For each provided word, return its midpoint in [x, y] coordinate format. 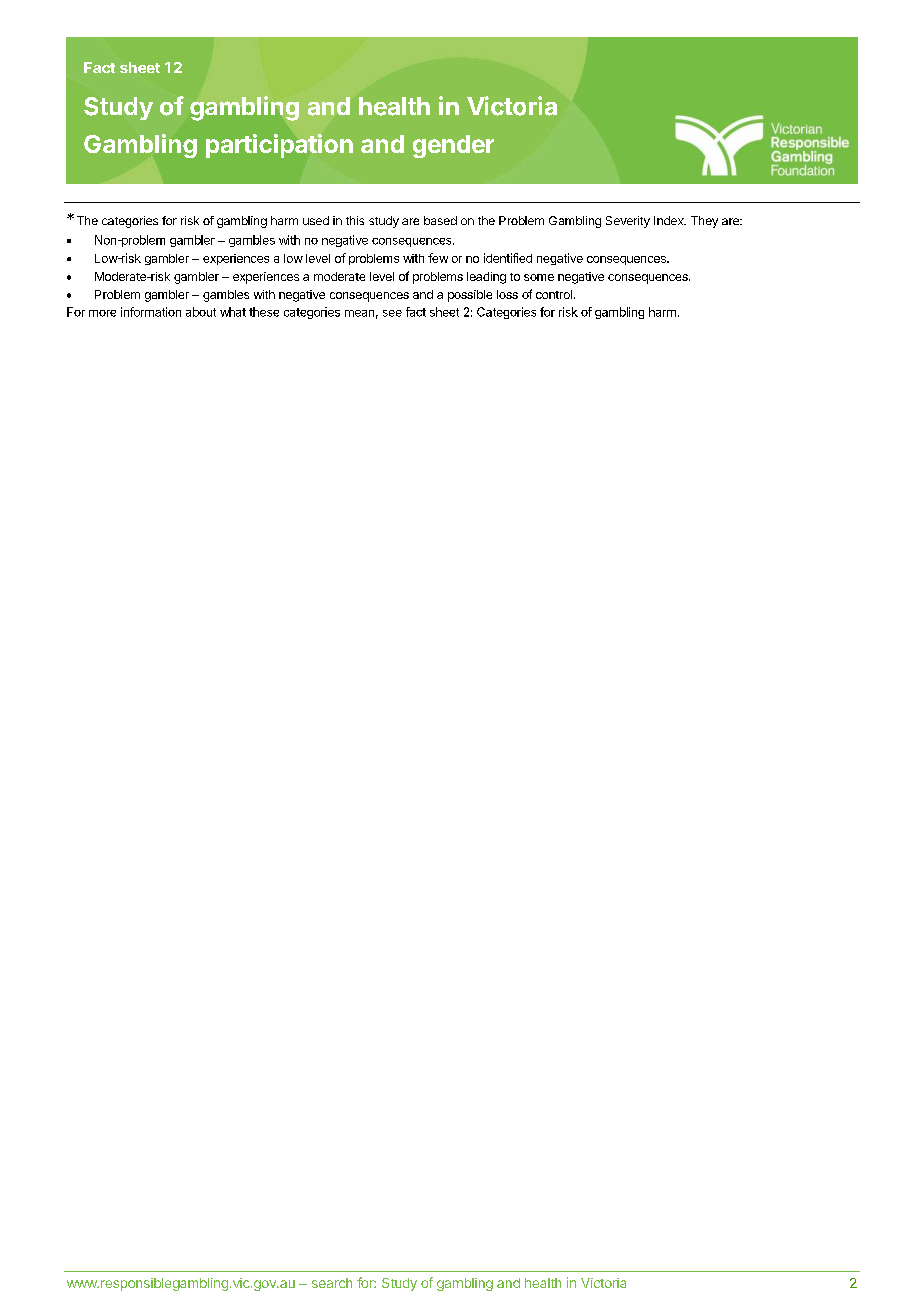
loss [507, 294]
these [264, 312]
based [440, 220]
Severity [628, 222]
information [151, 312]
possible [470, 296]
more [102, 313]
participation [279, 146]
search [332, 1283]
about [201, 312]
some [539, 277]
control [554, 294]
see [392, 313]
